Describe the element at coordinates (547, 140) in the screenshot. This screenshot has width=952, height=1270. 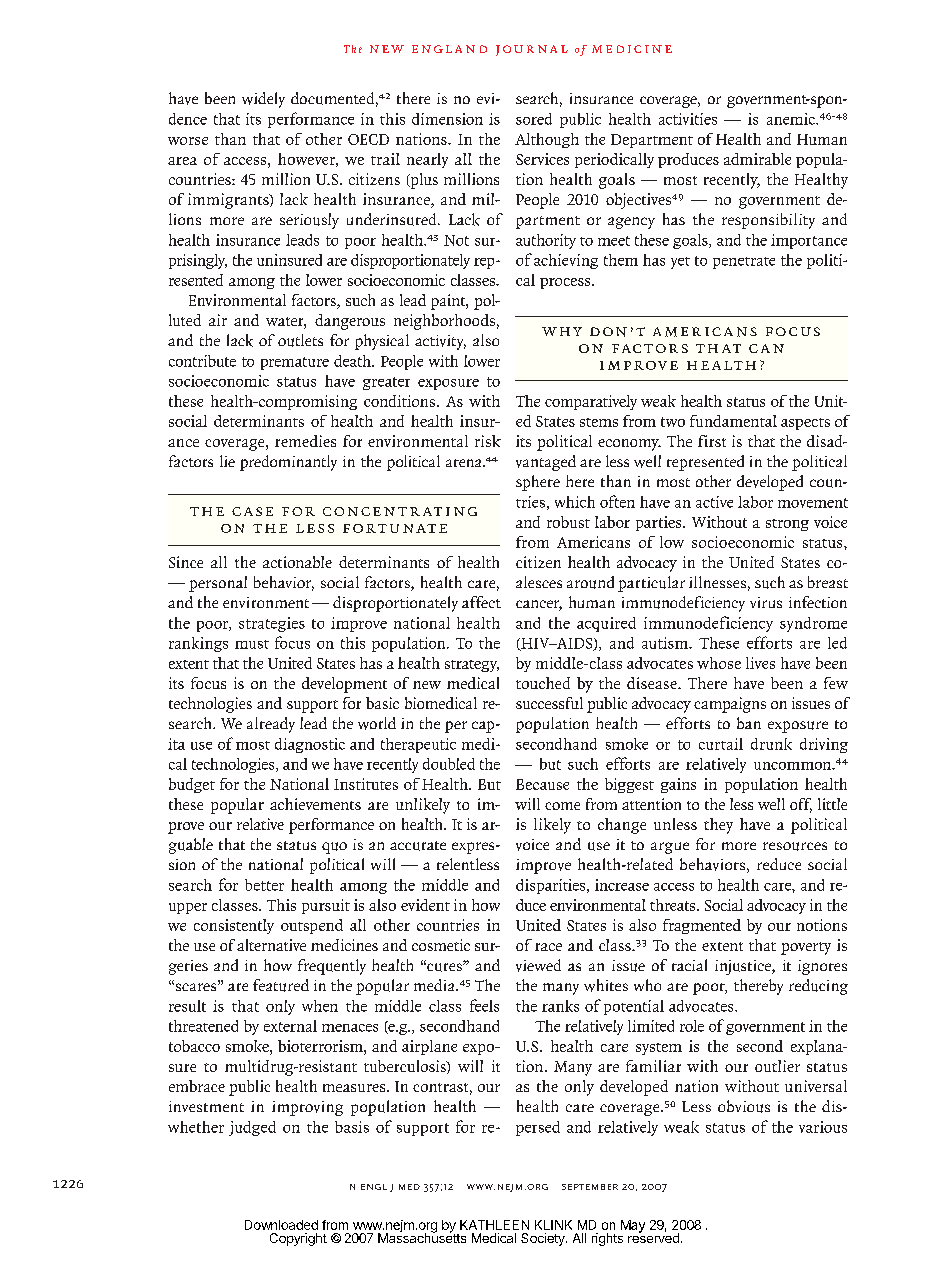
I see `Although` at that location.
